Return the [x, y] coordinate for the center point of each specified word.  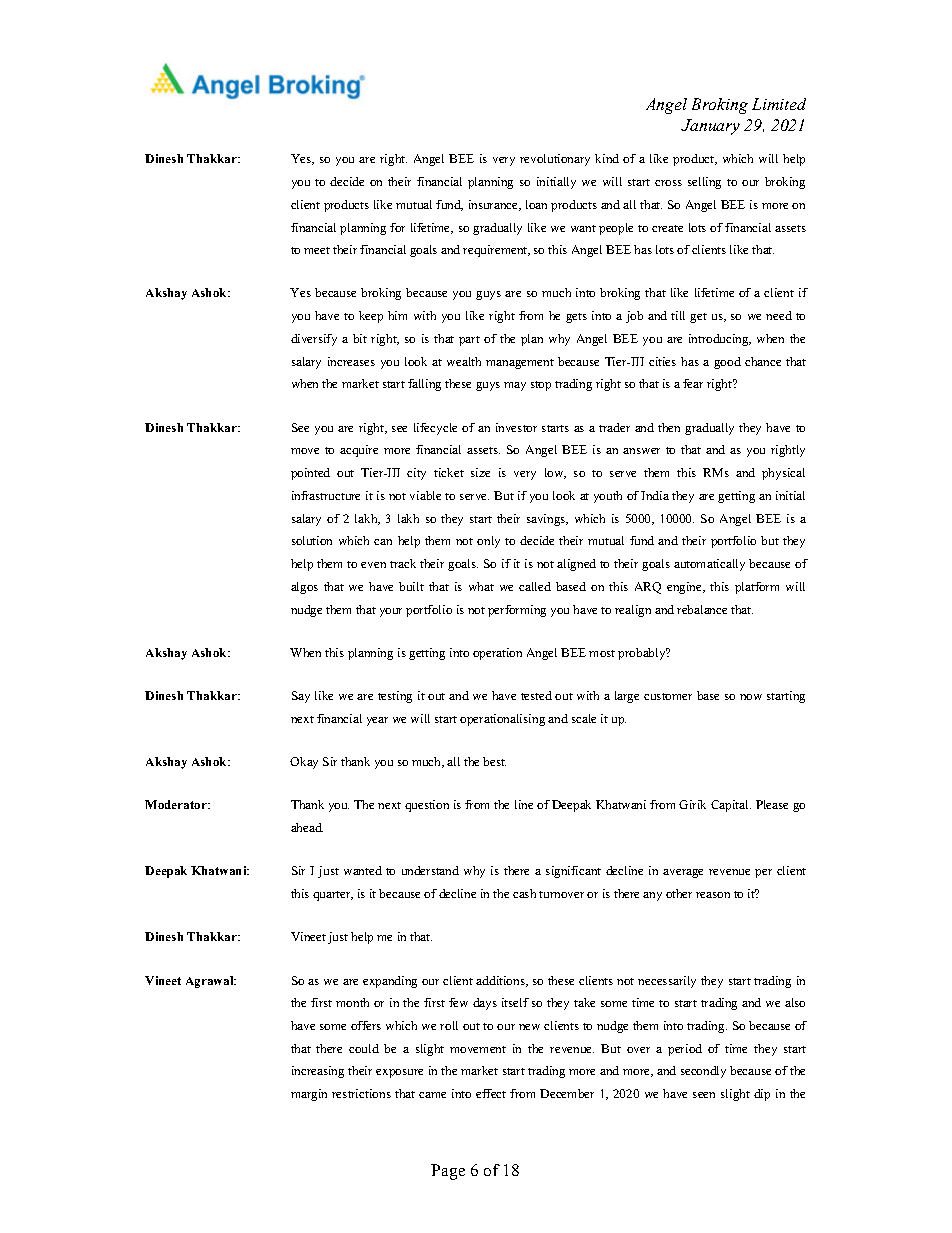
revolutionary [555, 160]
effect [491, 1093]
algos [304, 588]
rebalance [702, 609]
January [710, 127]
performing [517, 611]
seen [704, 1095]
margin [309, 1095]
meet [317, 250]
